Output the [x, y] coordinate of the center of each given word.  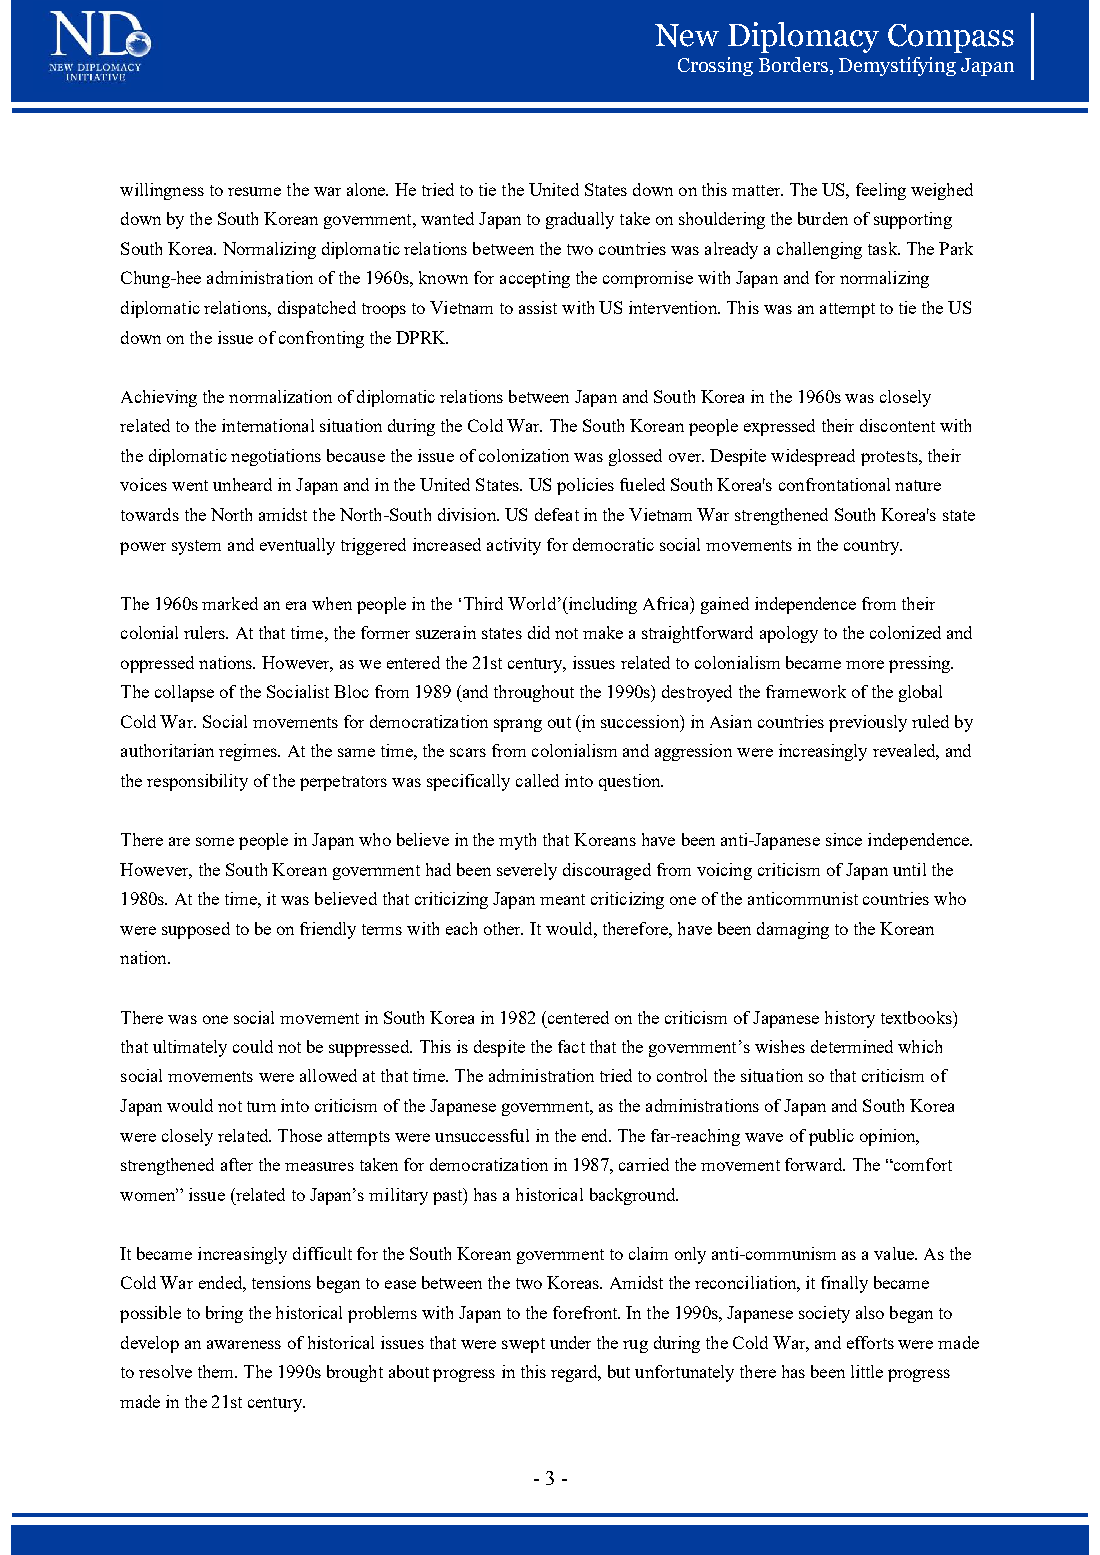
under [570, 1342]
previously [868, 723]
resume [254, 191]
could [253, 1046]
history [850, 1019]
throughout [534, 693]
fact [571, 1046]
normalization [280, 396]
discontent [897, 425]
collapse [184, 693]
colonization [524, 455]
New [687, 35]
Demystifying [897, 66]
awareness [244, 1344]
